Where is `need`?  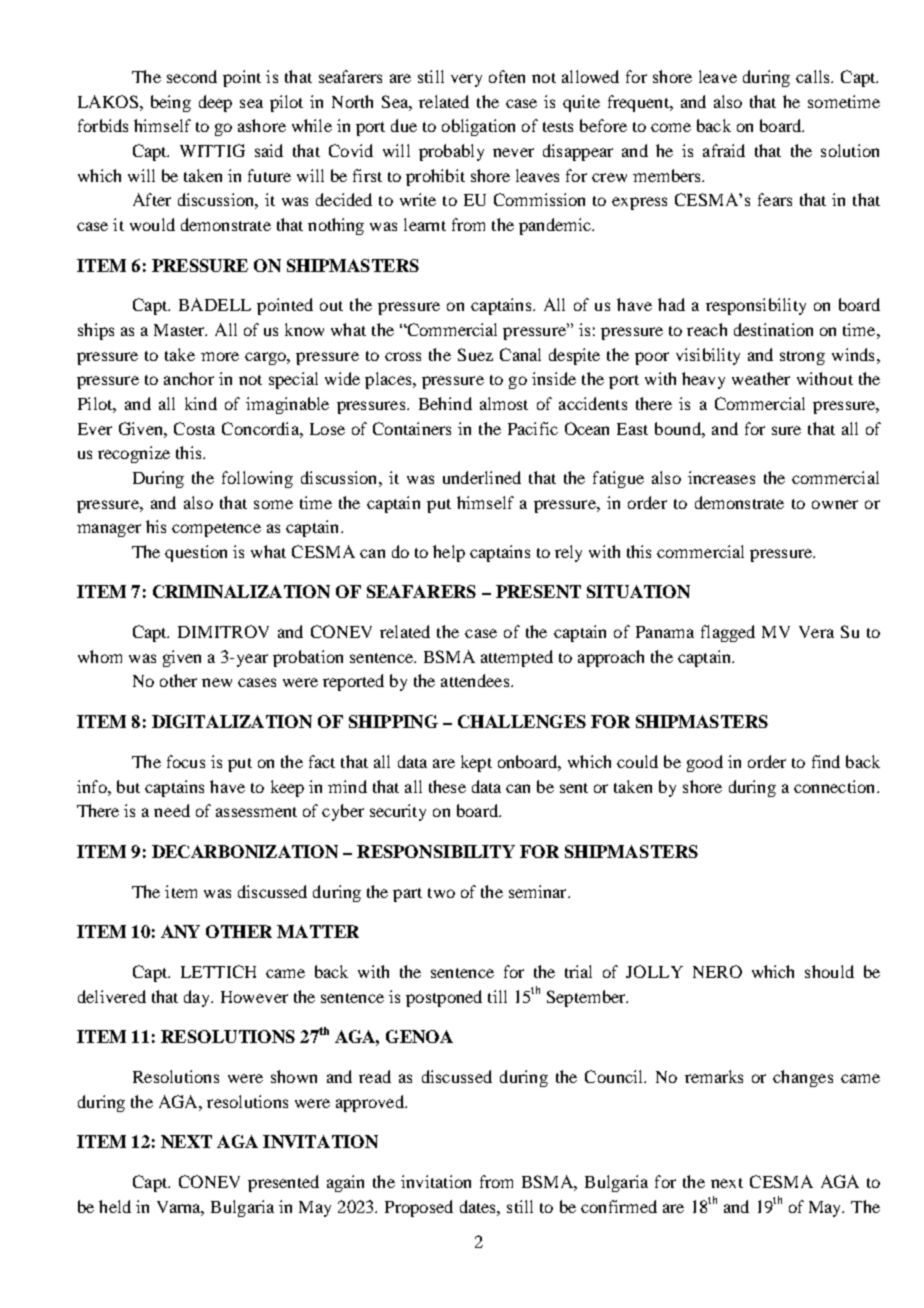 need is located at coordinates (172, 810).
